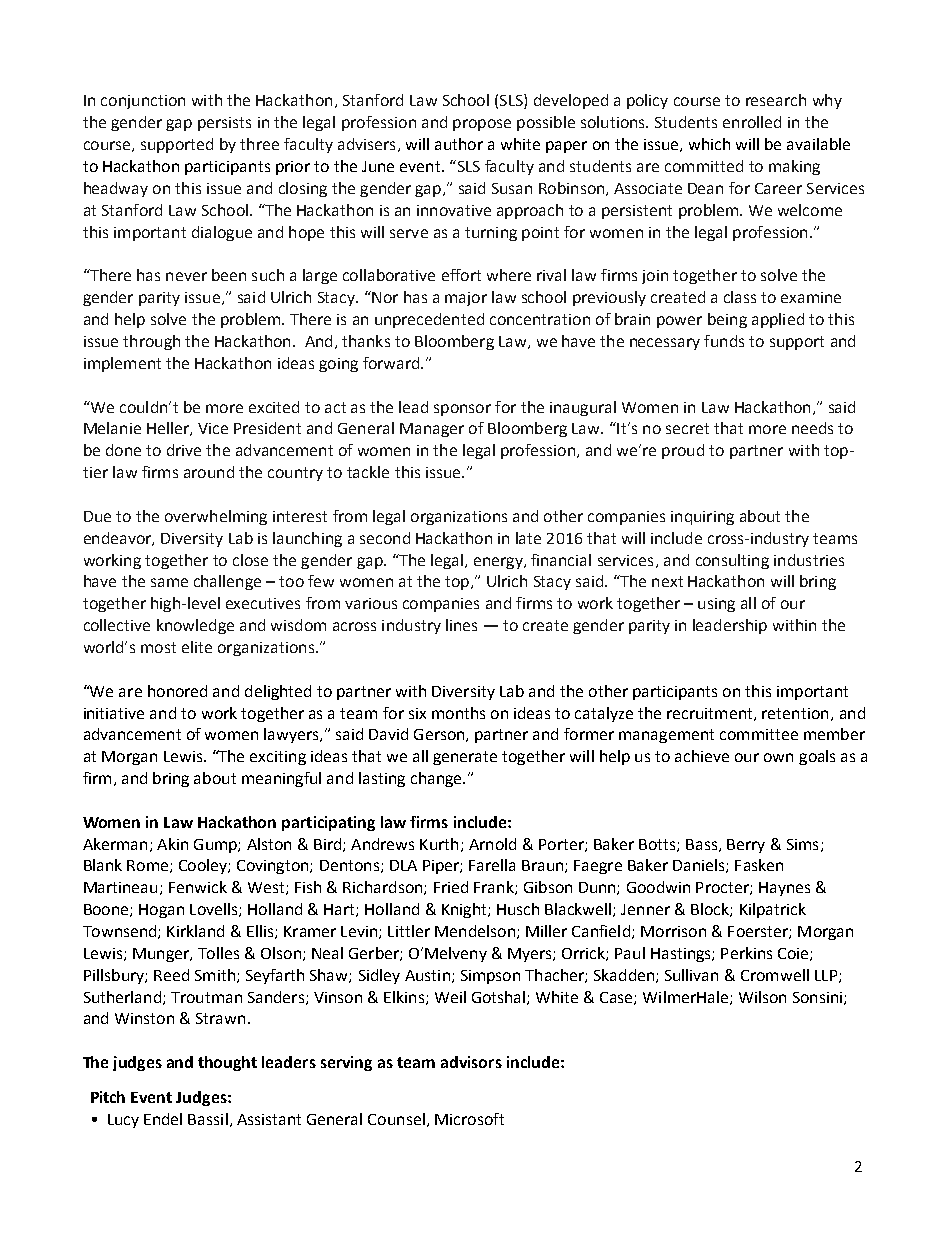 Image resolution: width=952 pixels, height=1233 pixels. What do you see at coordinates (216, 846) in the image?
I see `Gump` at bounding box center [216, 846].
